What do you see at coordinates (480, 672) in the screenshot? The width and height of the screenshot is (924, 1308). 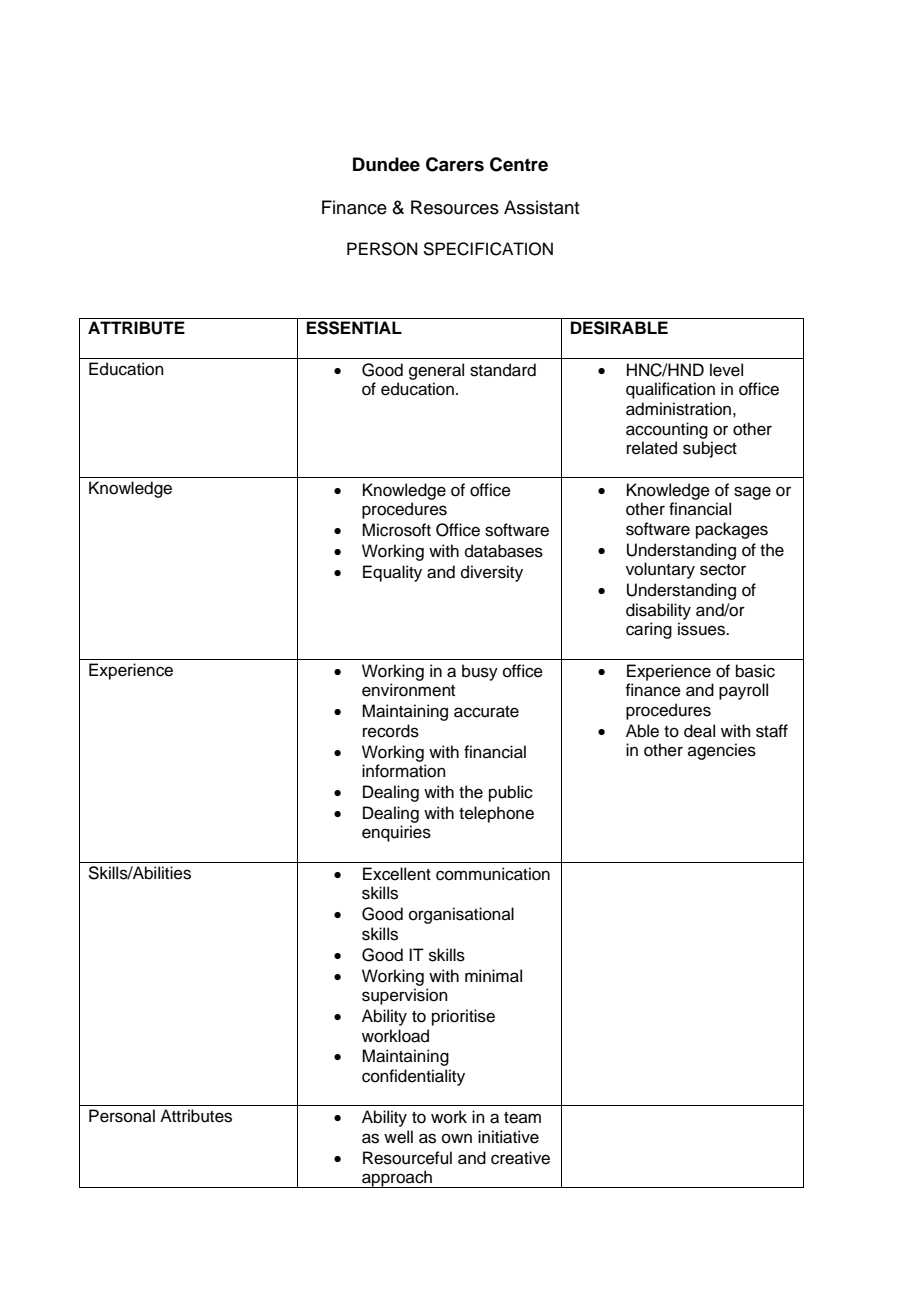 I see `busy` at bounding box center [480, 672].
